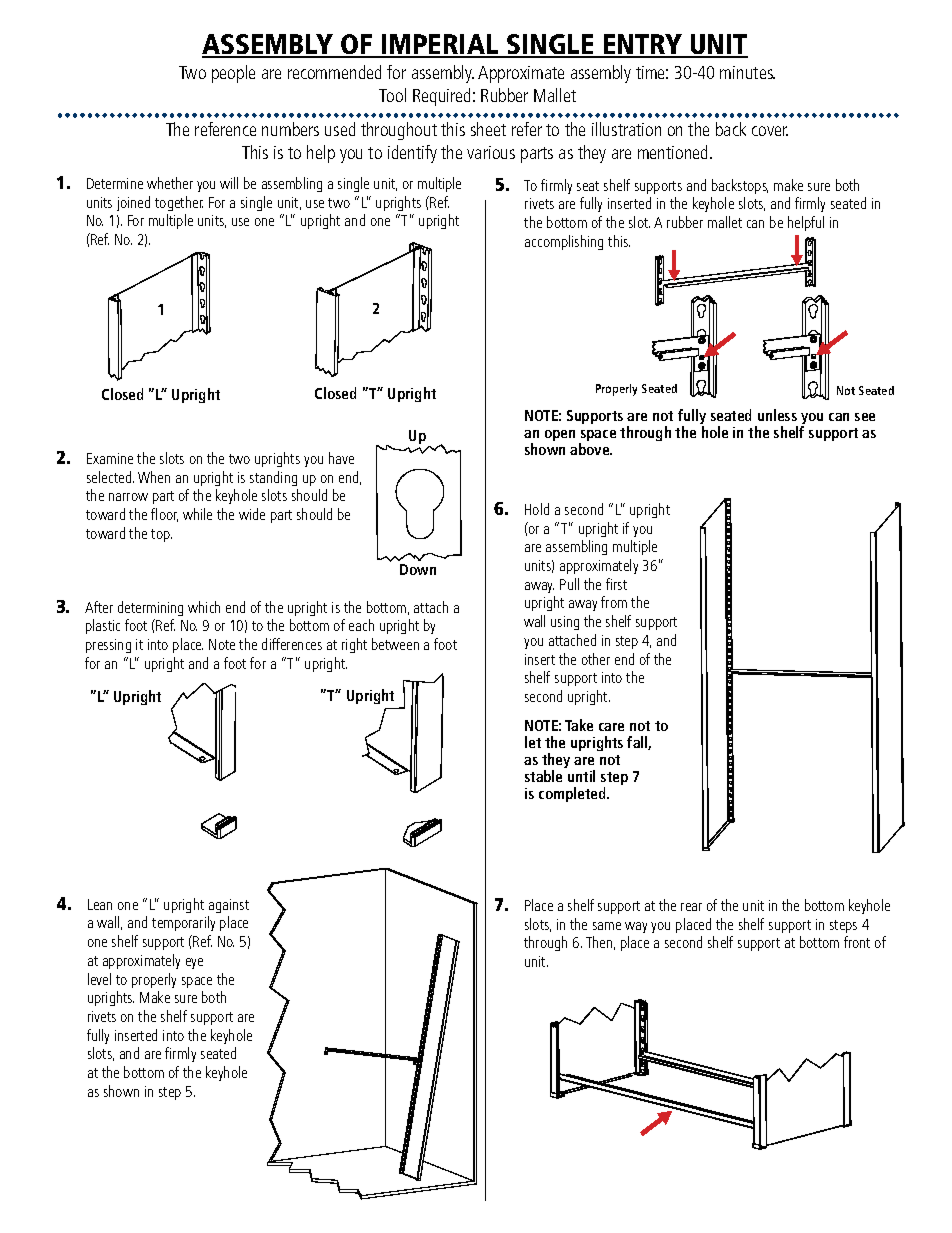 Image resolution: width=952 pixels, height=1233 pixels. I want to click on eye, so click(194, 963).
